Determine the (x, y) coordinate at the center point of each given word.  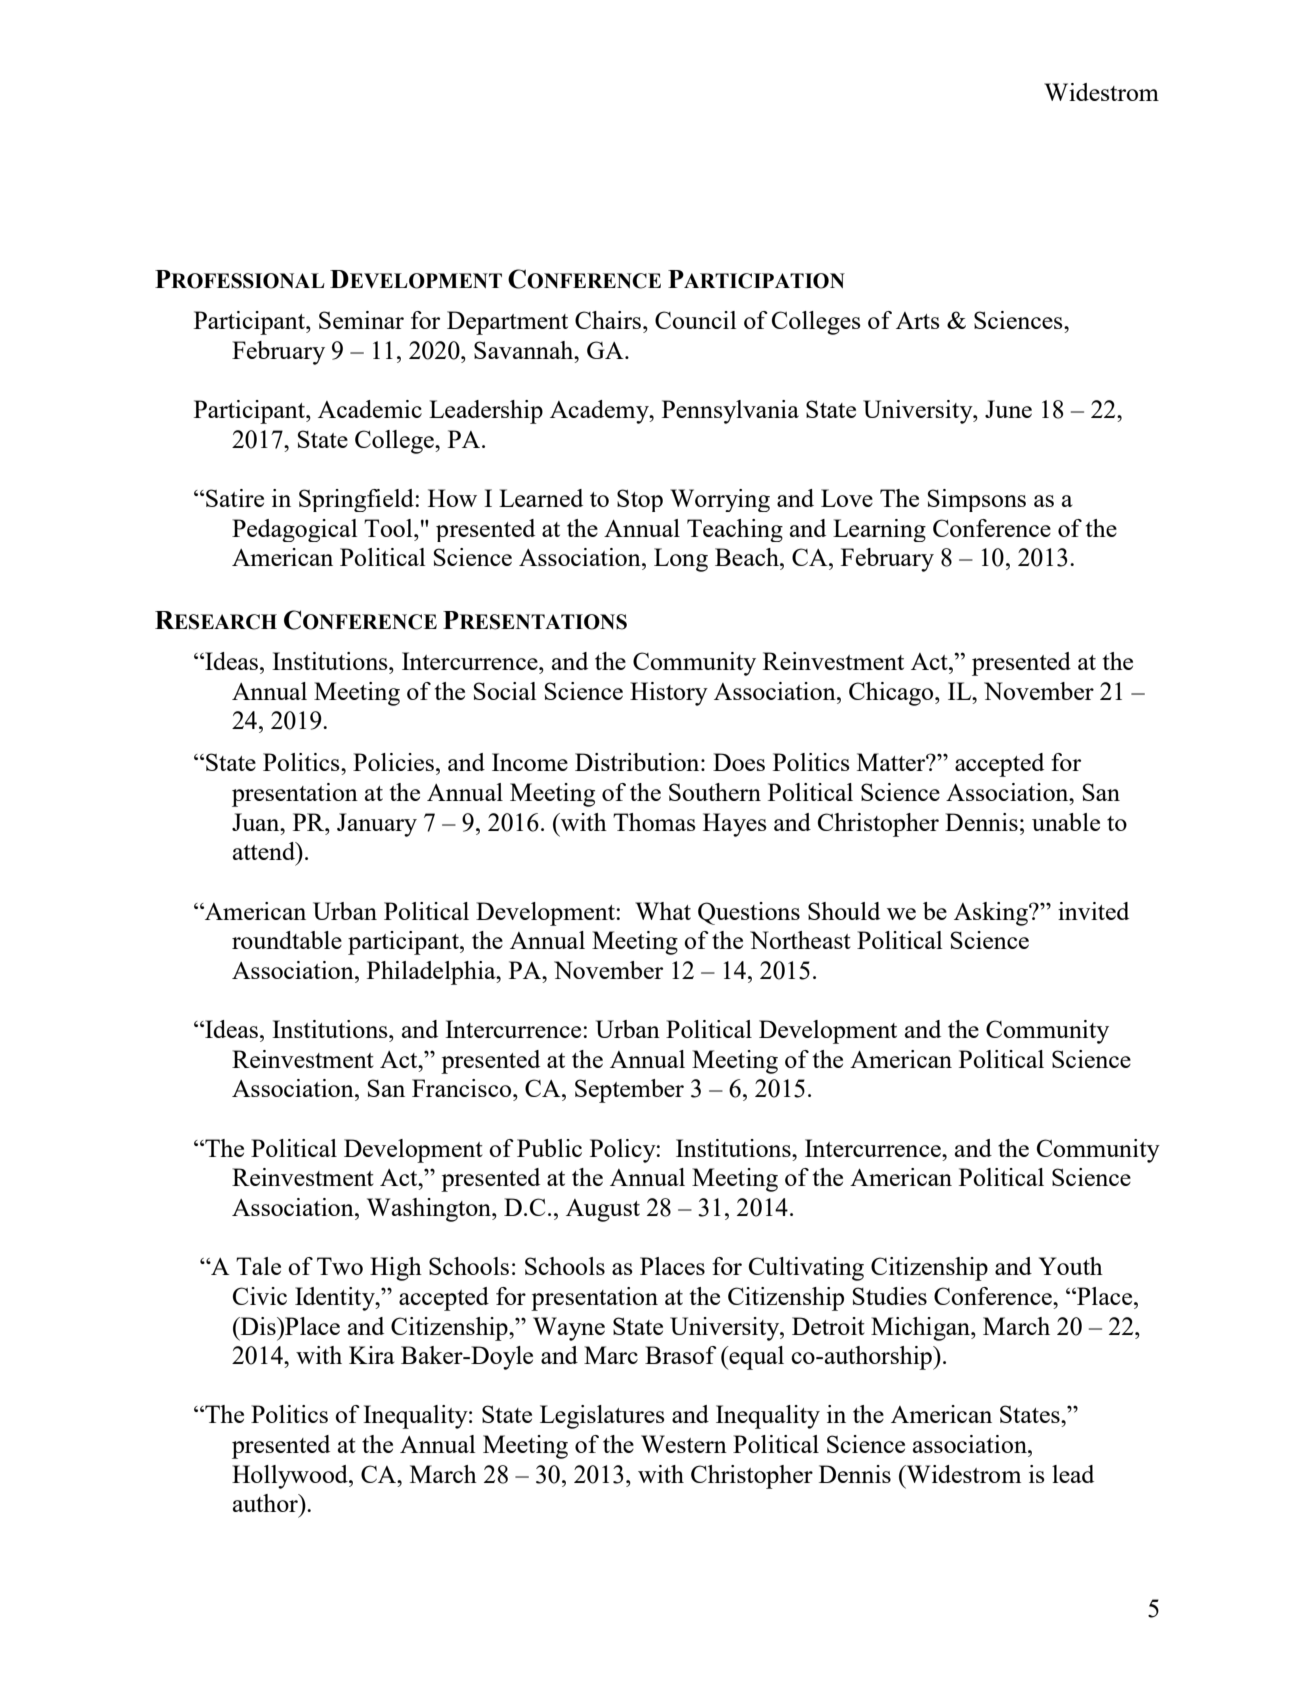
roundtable (287, 940)
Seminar (361, 320)
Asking (992, 914)
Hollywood (291, 1477)
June (1008, 409)
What (663, 911)
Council (695, 320)
